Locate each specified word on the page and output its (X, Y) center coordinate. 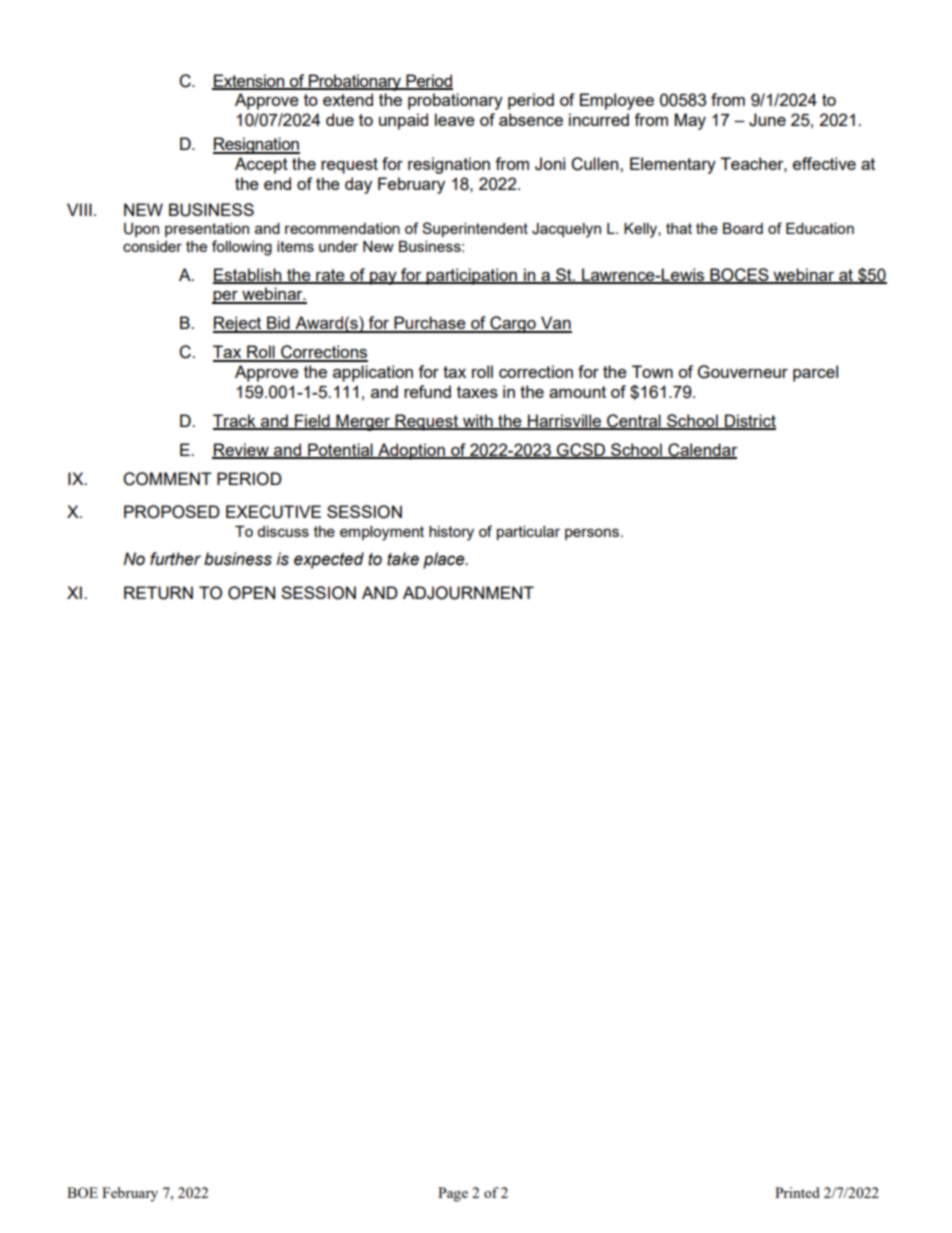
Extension (249, 81)
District (749, 421)
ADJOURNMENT (468, 593)
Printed (797, 1192)
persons (593, 534)
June (767, 120)
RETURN (158, 593)
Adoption (411, 451)
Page (453, 1194)
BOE (82, 1192)
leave (455, 119)
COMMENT (167, 479)
